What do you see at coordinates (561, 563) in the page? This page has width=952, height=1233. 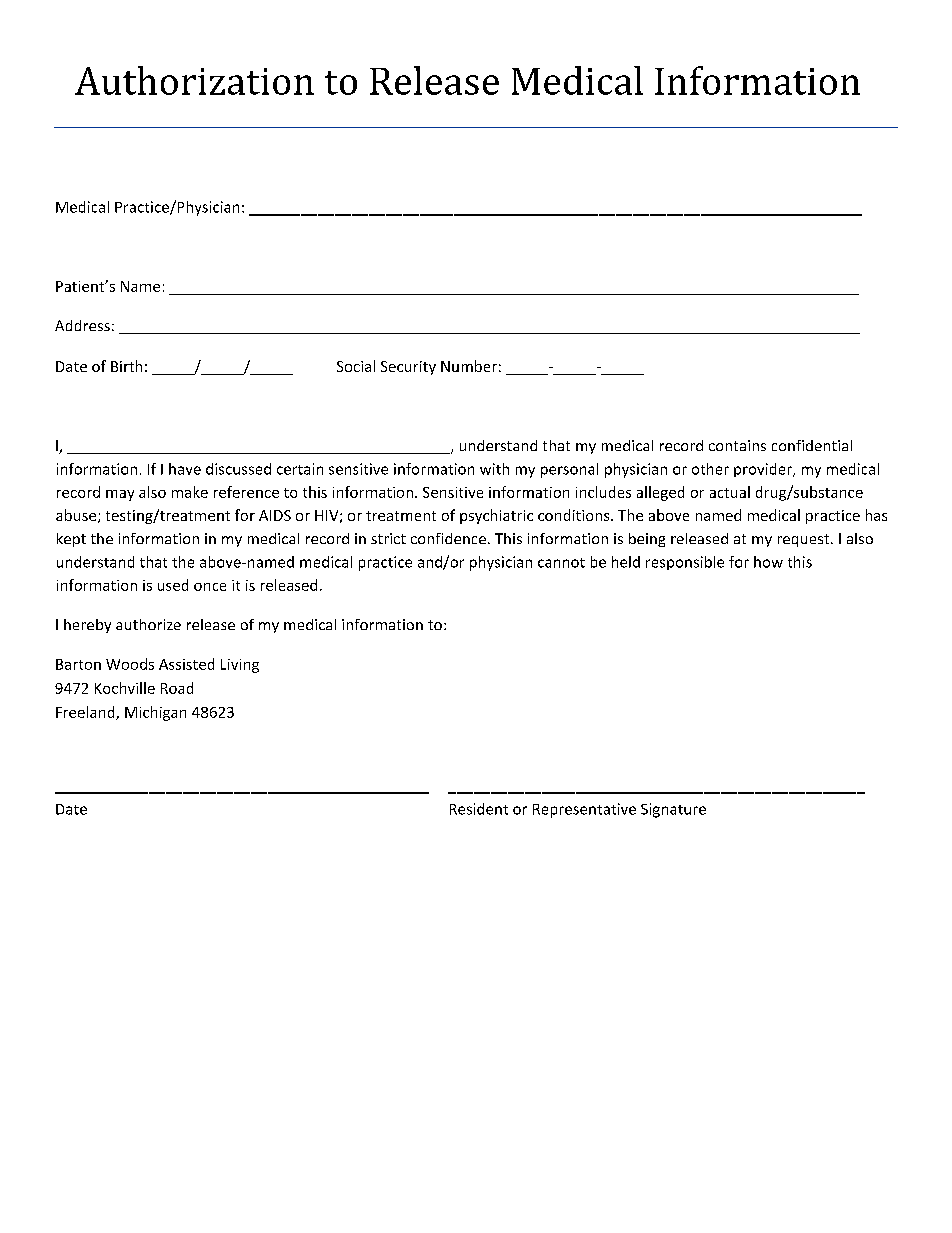 I see `cannot` at bounding box center [561, 563].
